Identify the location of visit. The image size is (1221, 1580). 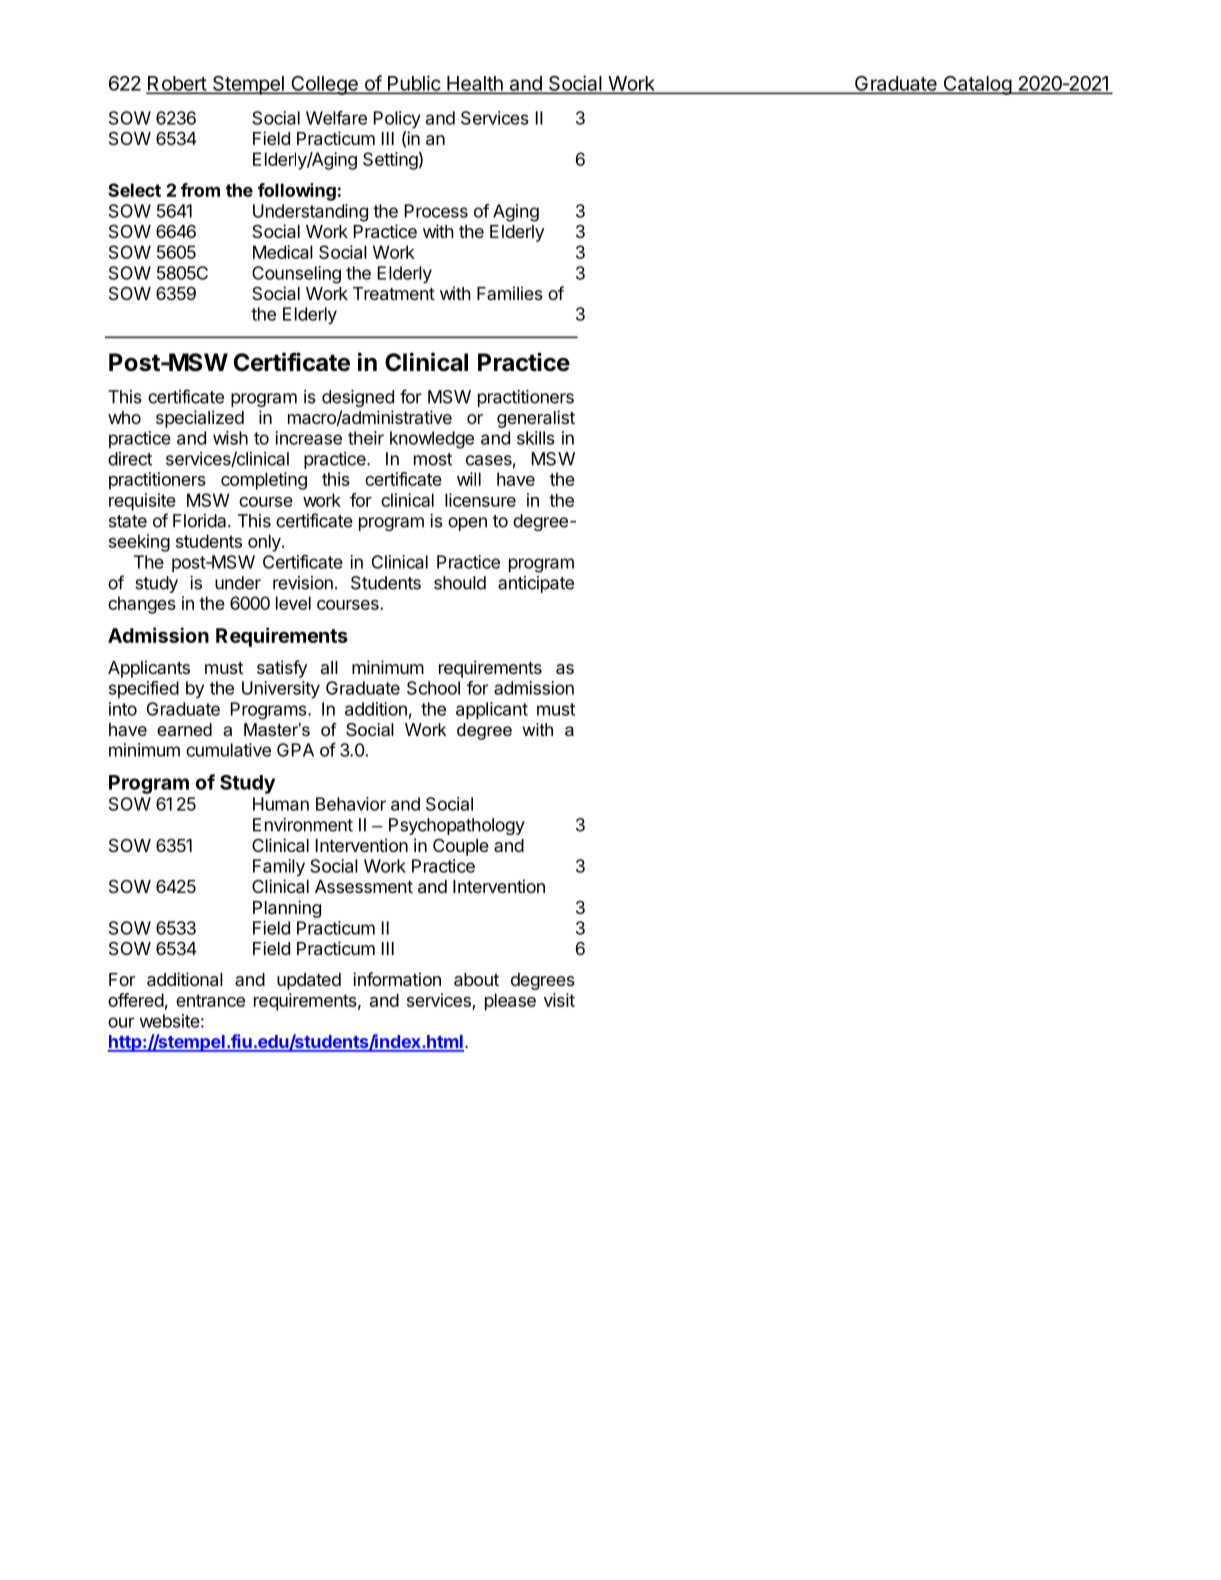
(559, 1000).
